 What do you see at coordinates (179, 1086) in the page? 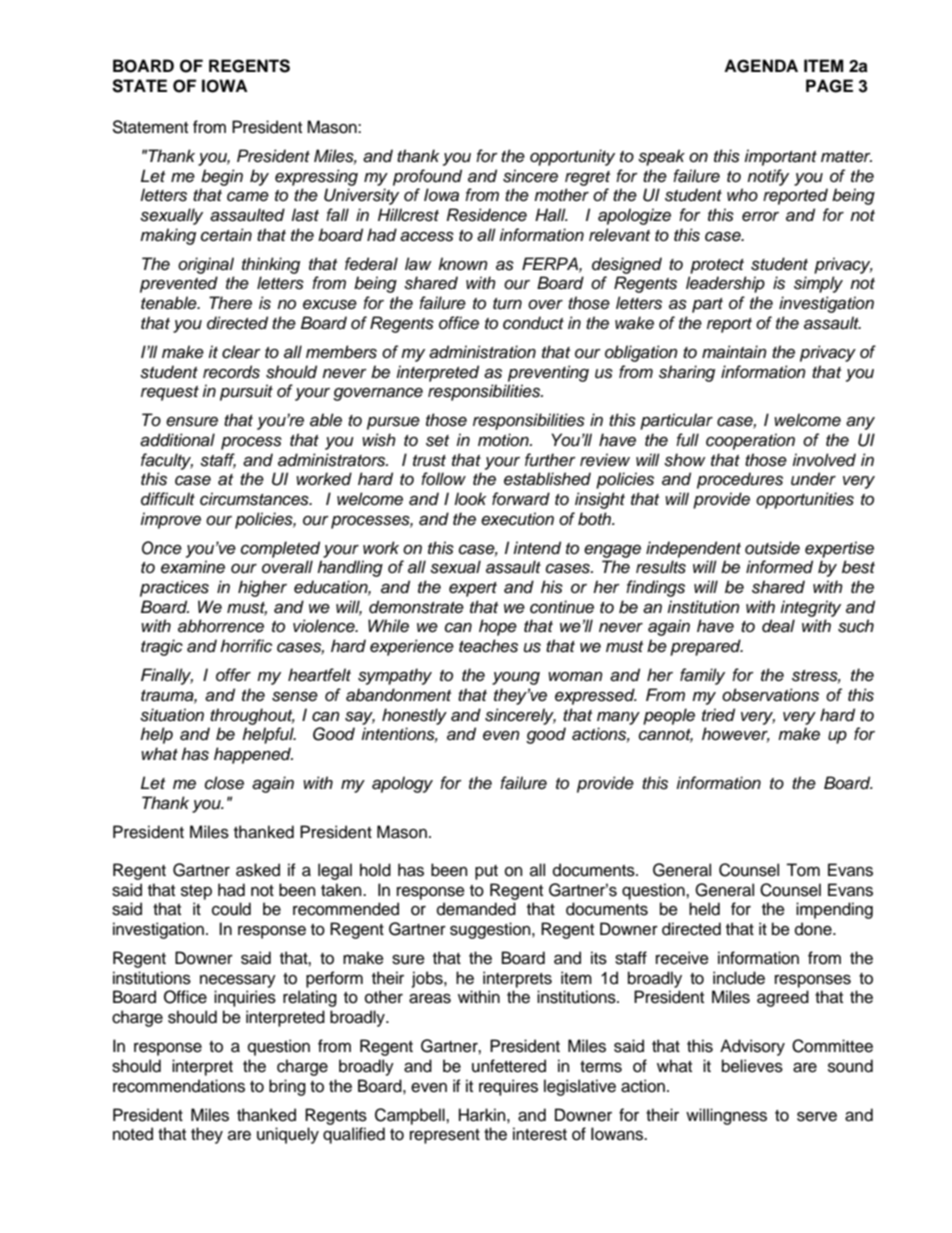
I see `recommendations` at bounding box center [179, 1086].
